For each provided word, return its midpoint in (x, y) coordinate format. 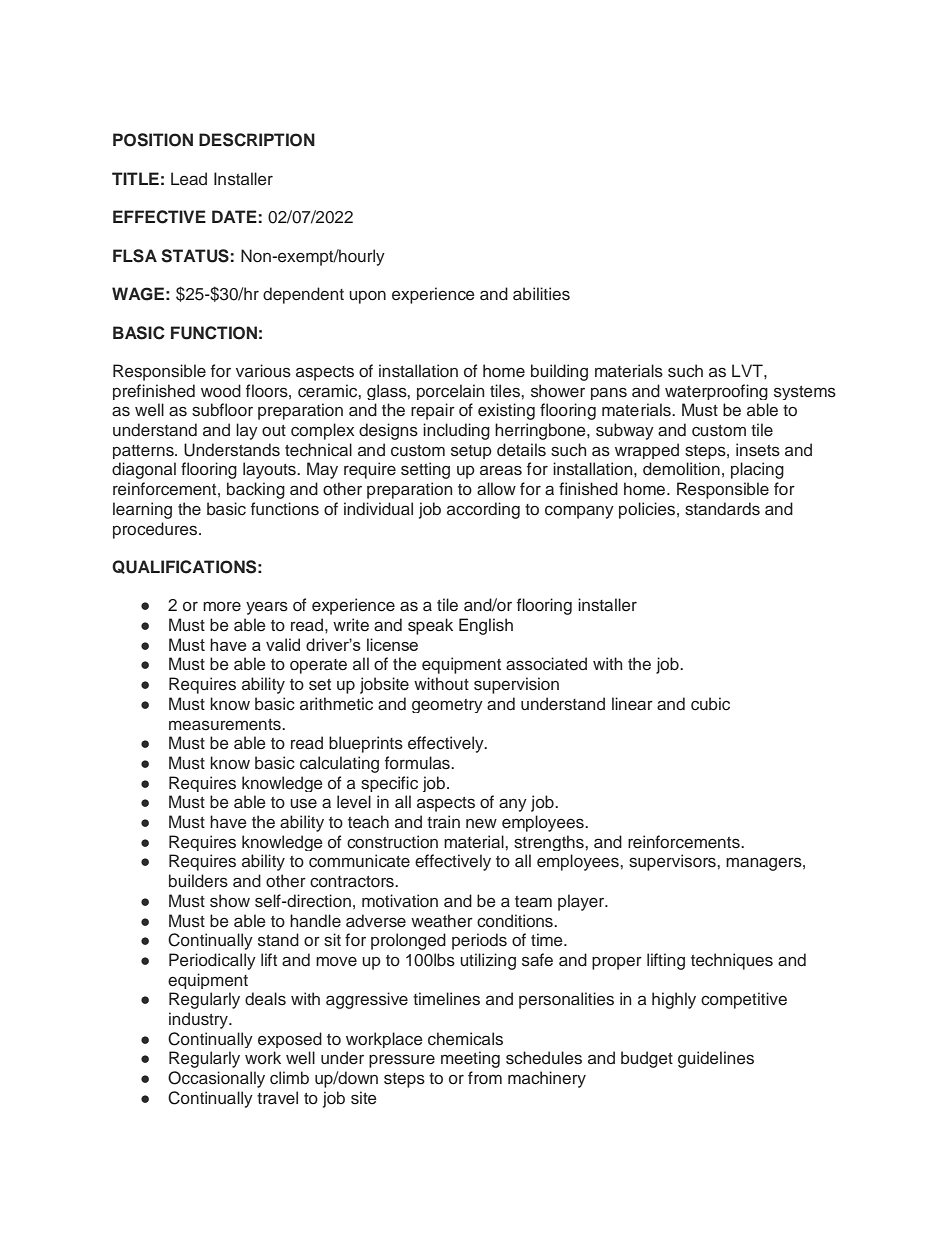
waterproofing (716, 392)
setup (471, 452)
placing (757, 470)
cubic (710, 704)
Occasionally (216, 1079)
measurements (226, 725)
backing (256, 490)
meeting (470, 1059)
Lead (189, 178)
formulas (418, 763)
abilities (541, 294)
